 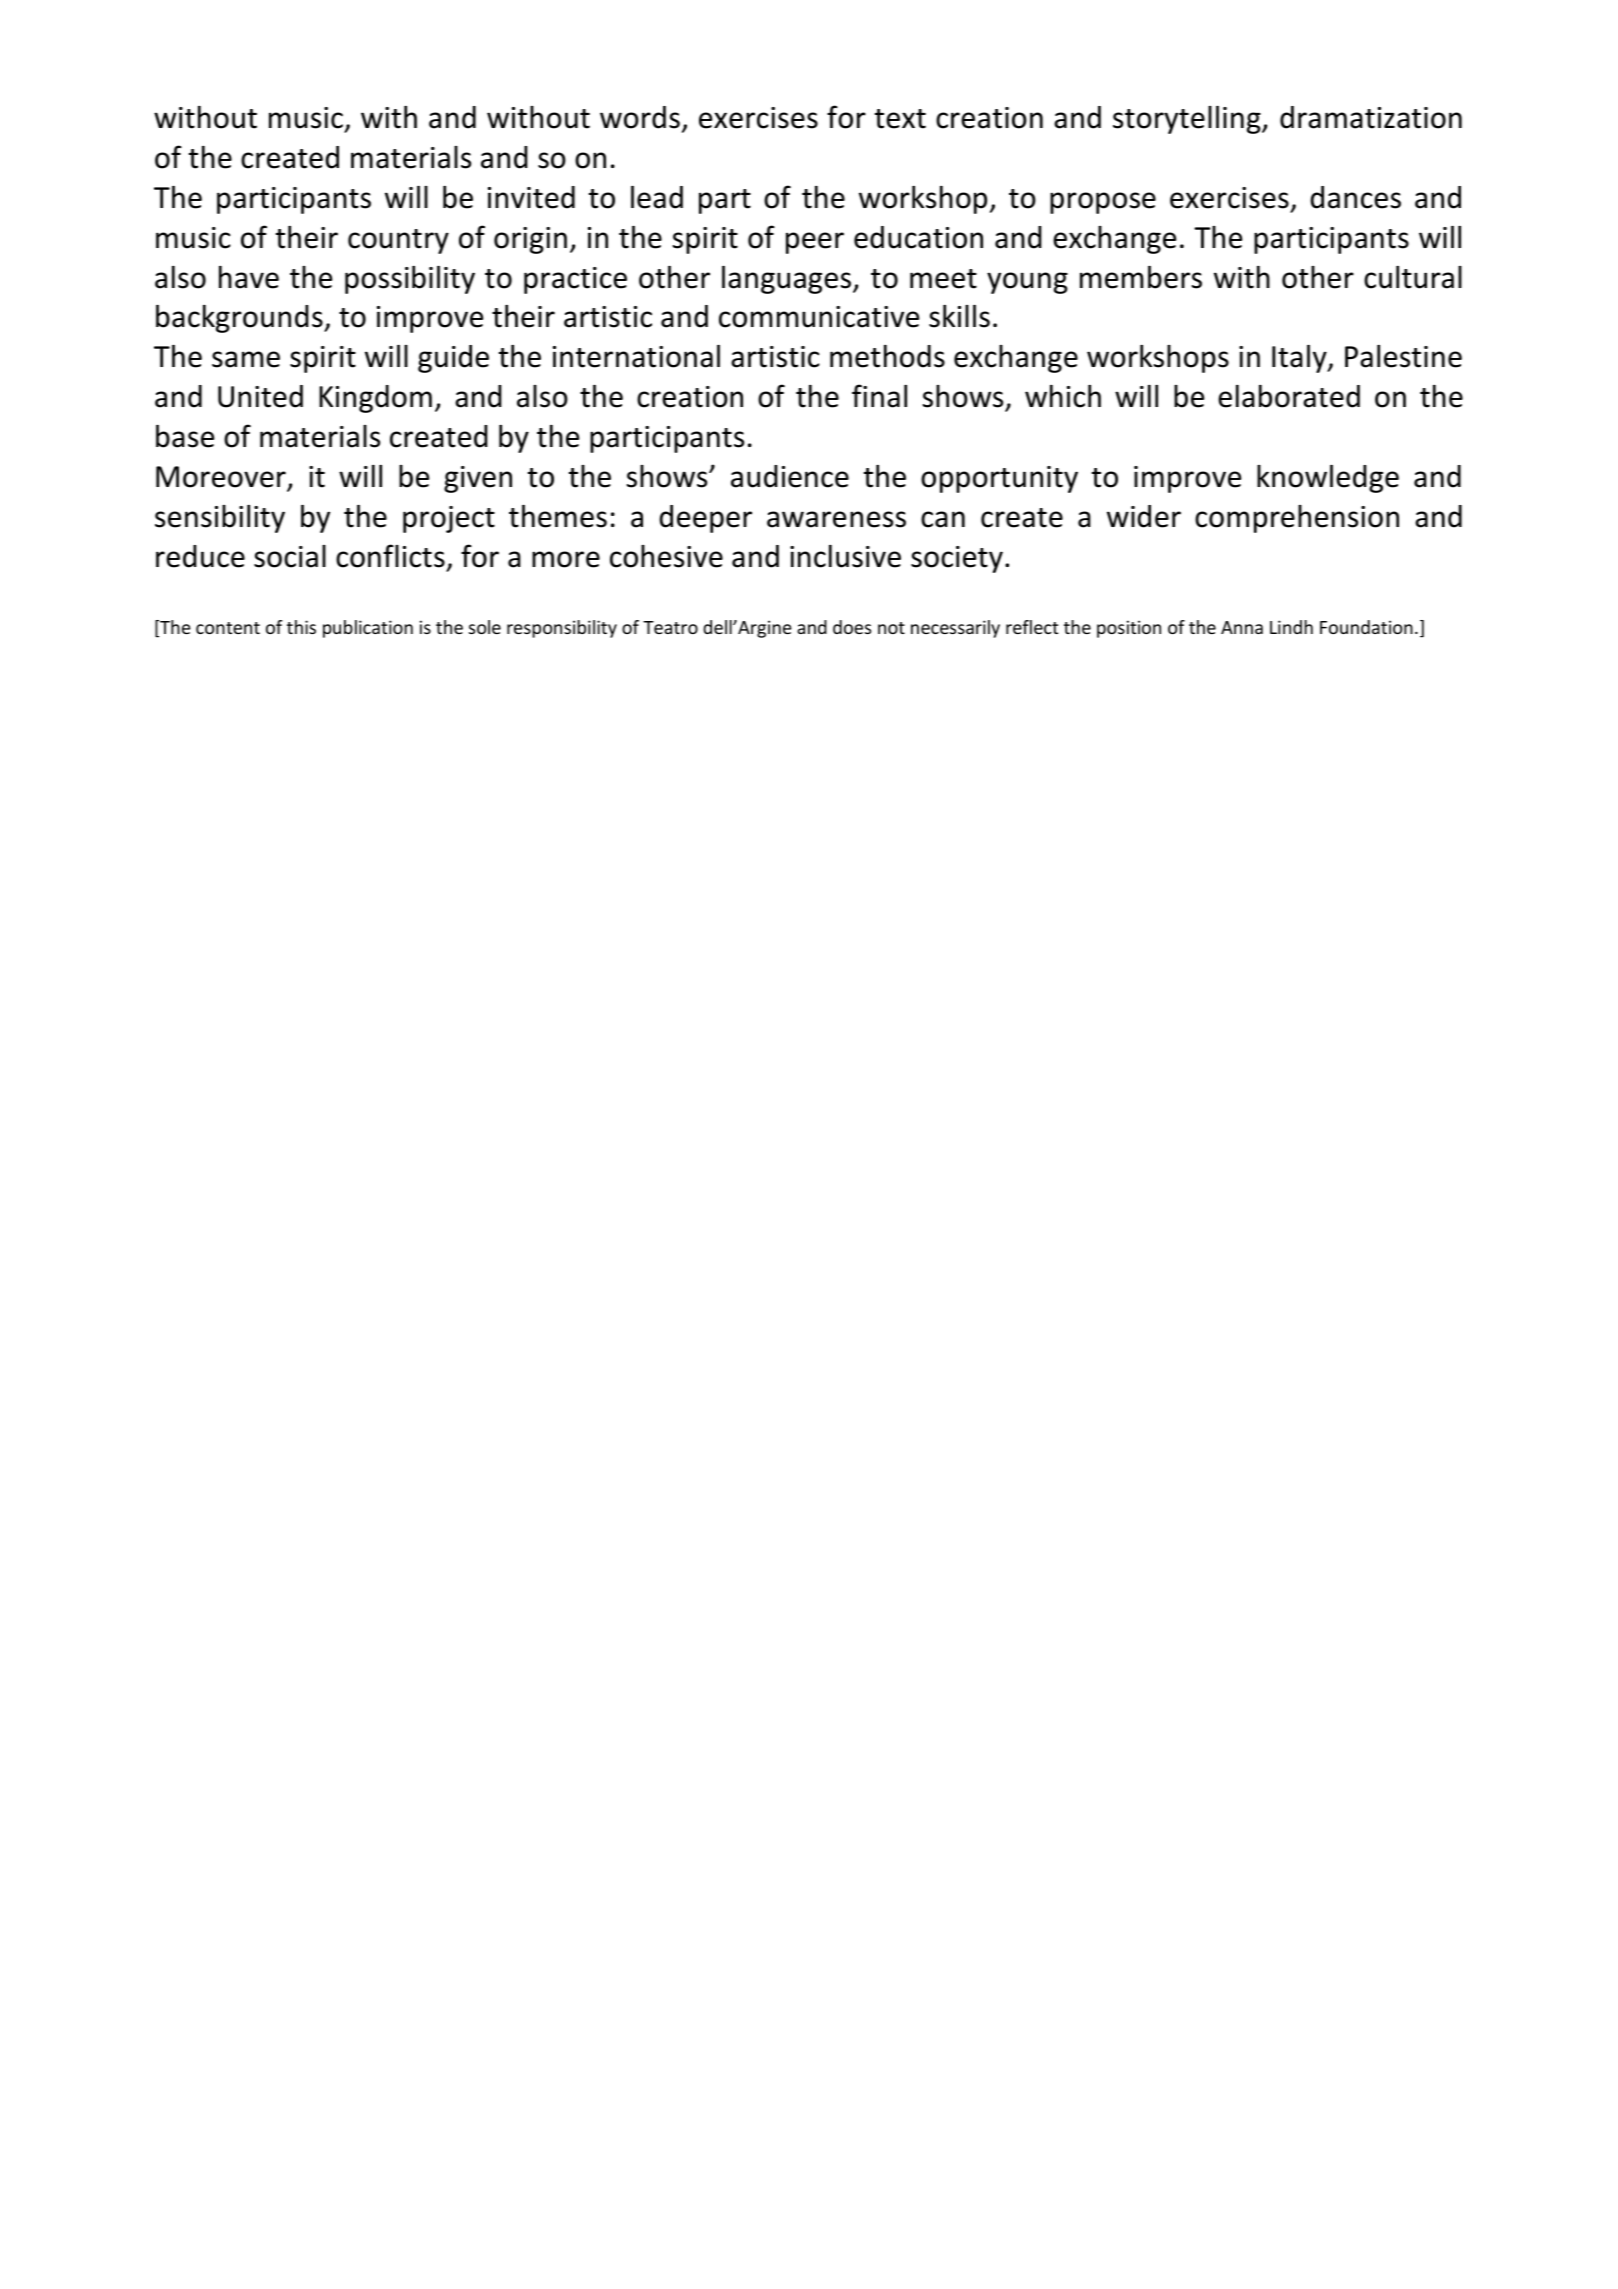 What do you see at coordinates (852, 627) in the screenshot?
I see `does` at bounding box center [852, 627].
